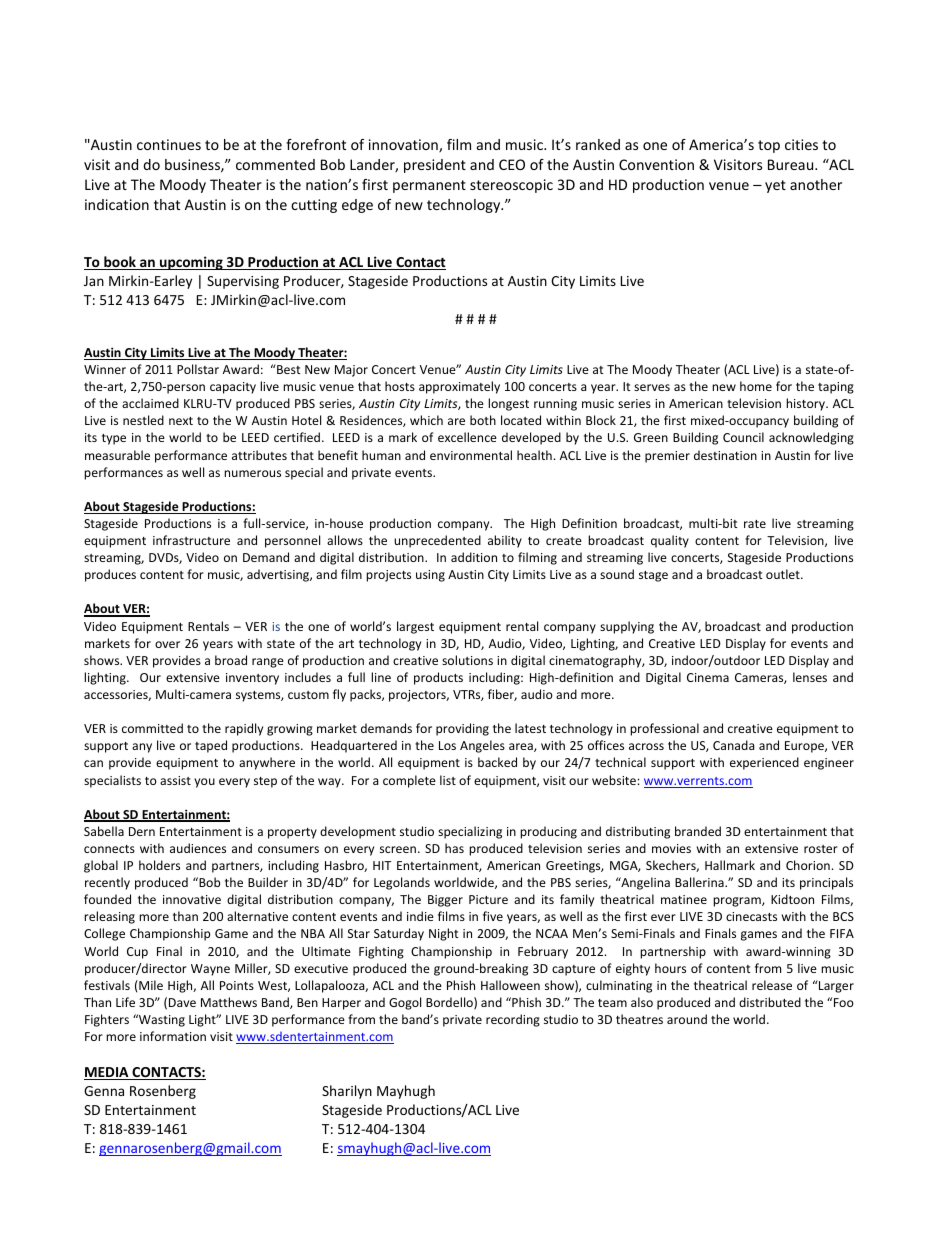 This screenshot has height=1233, width=952. Describe the element at coordinates (784, 574) in the screenshot. I see `outlet` at that location.
